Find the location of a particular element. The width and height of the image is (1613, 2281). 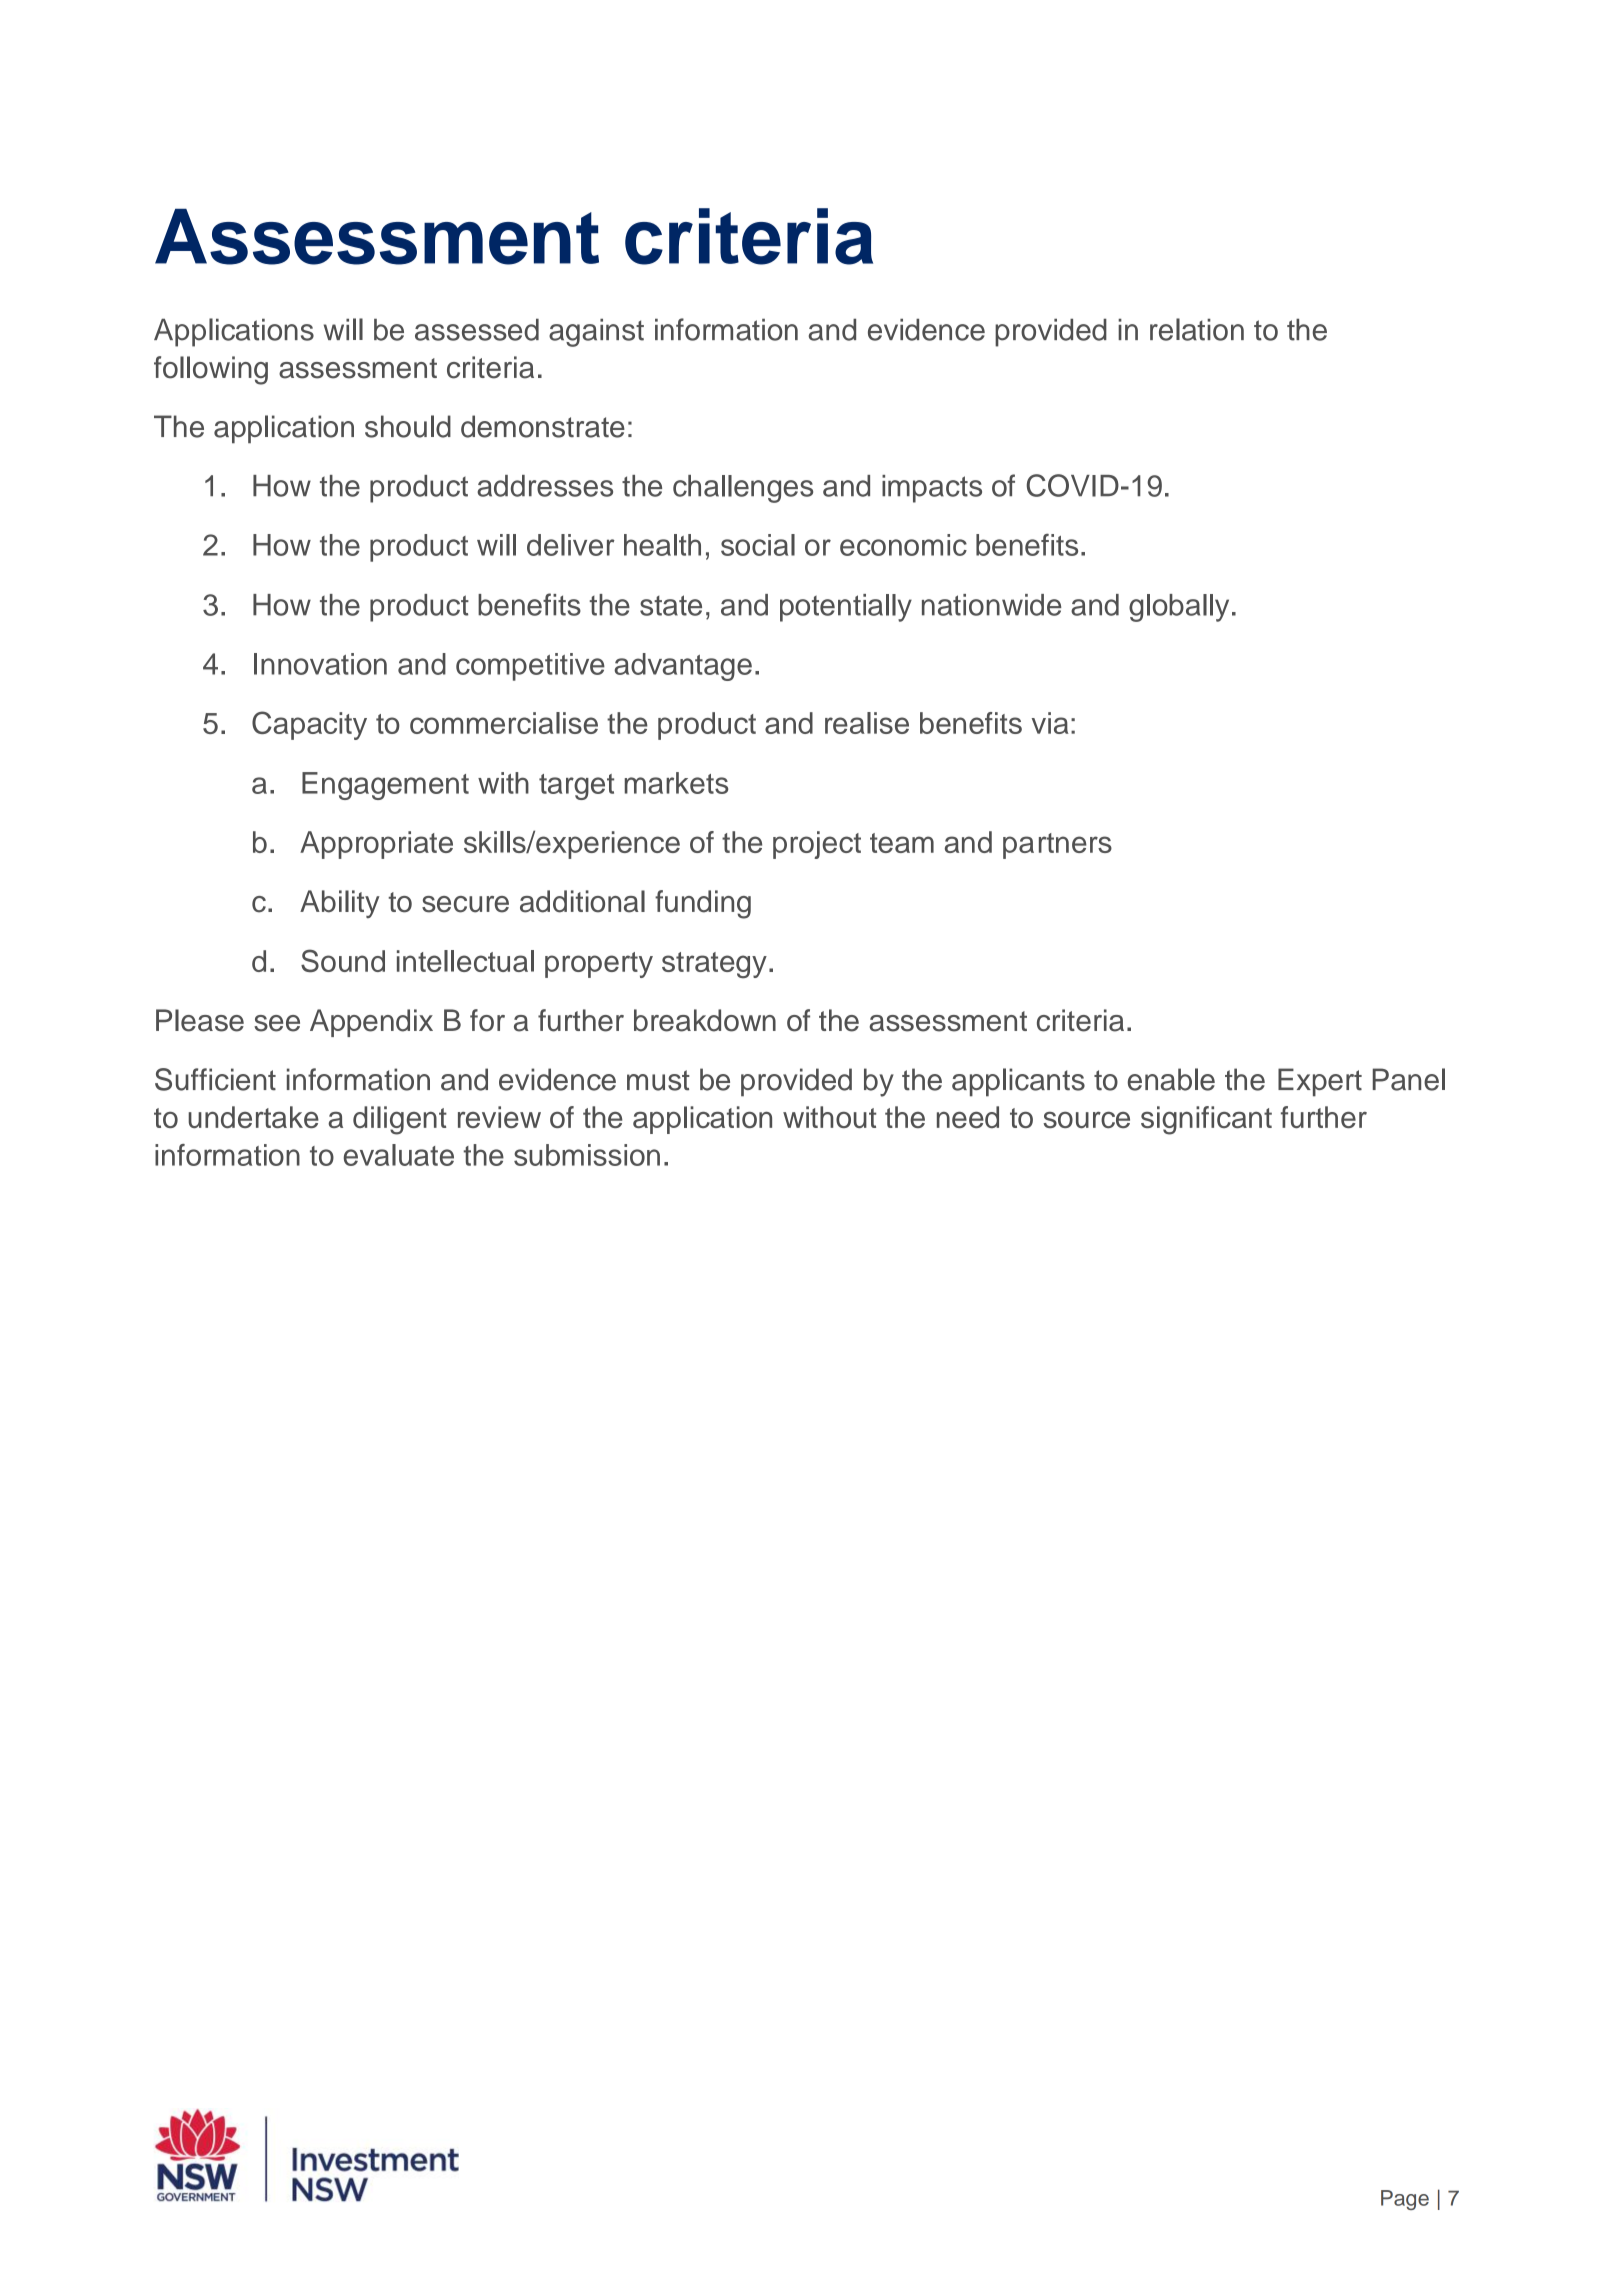

significant is located at coordinates (1206, 1120).
